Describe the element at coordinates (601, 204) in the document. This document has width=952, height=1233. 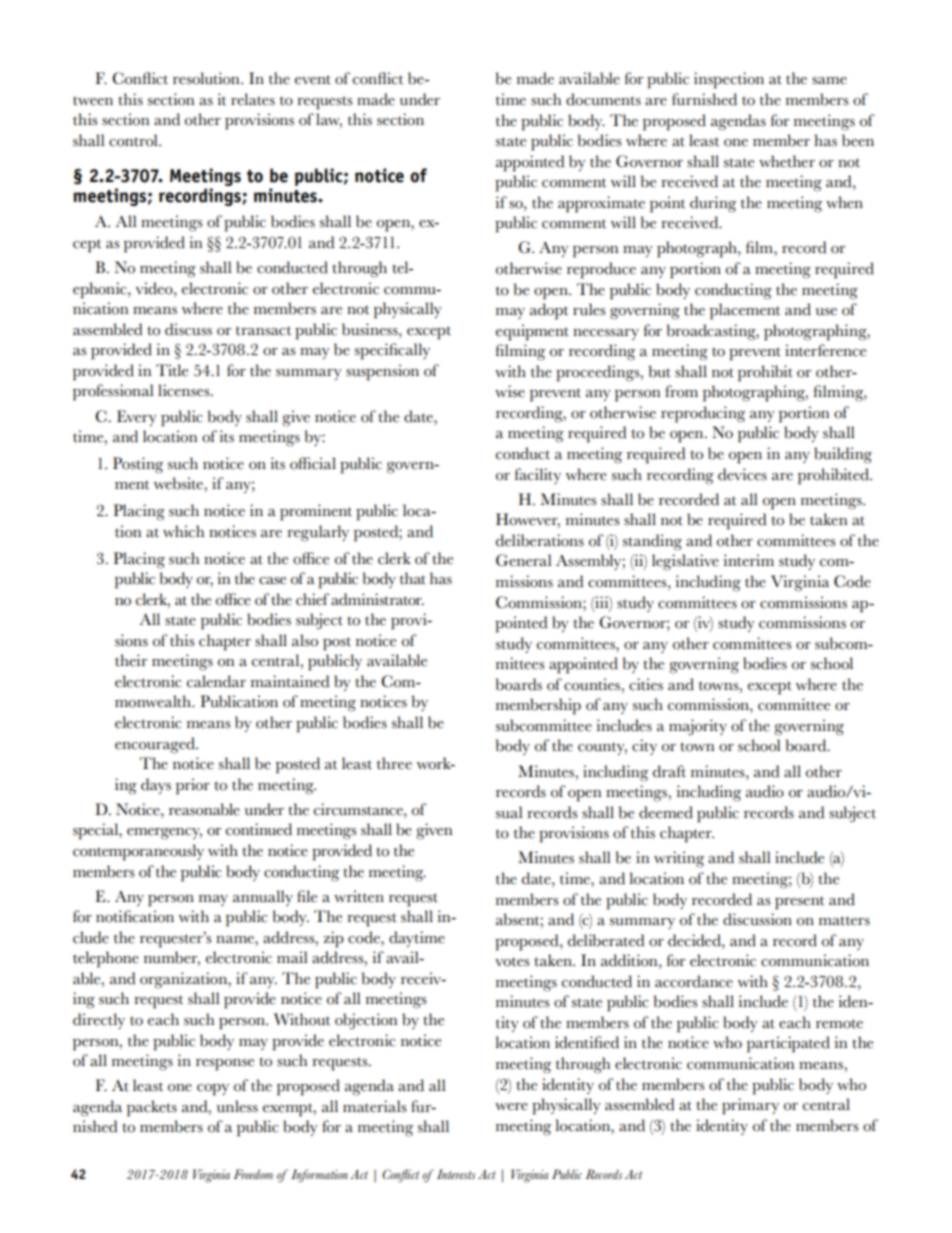
I see `approximate` at that location.
